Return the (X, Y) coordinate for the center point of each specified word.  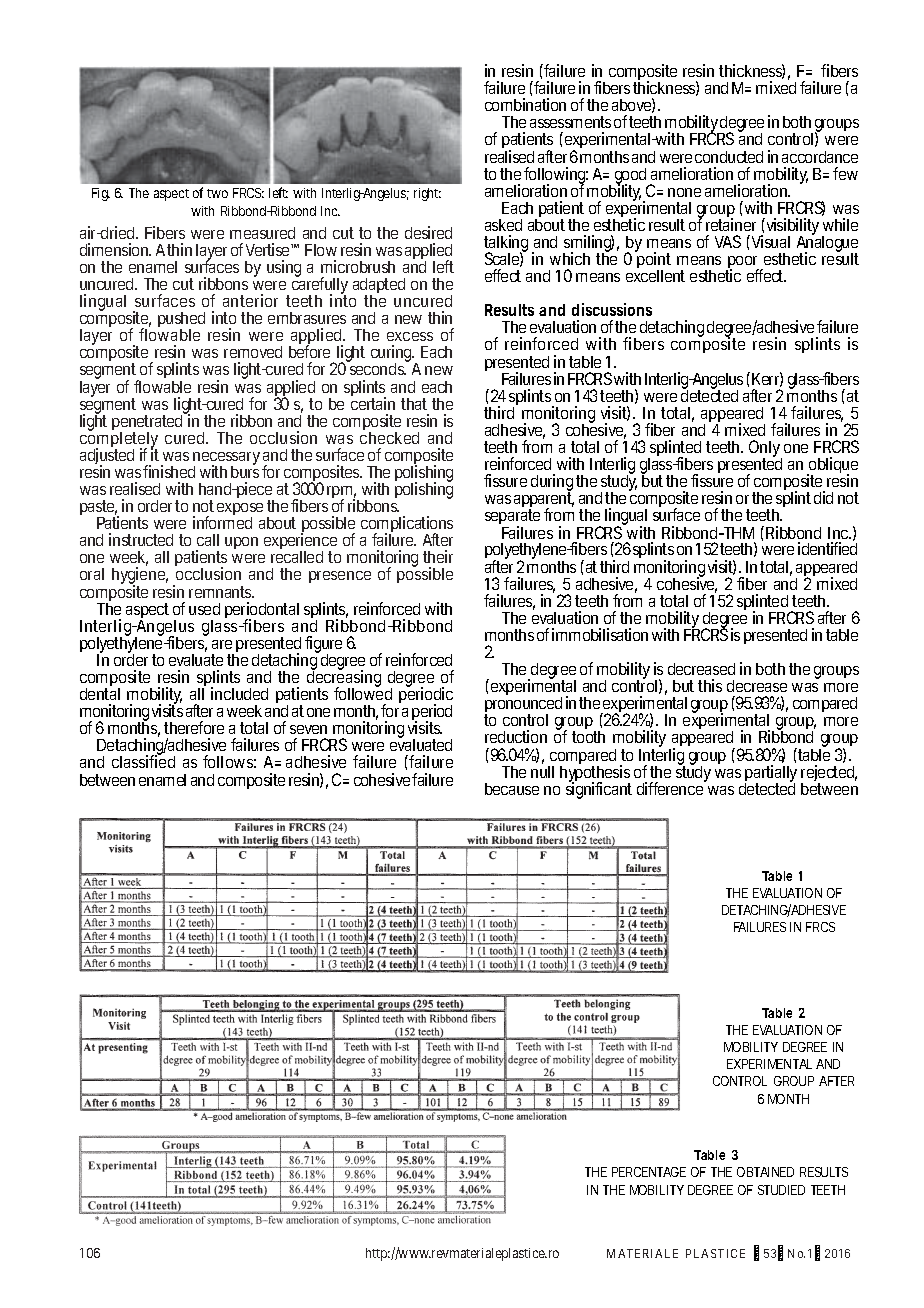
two (217, 193)
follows (229, 761)
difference (671, 787)
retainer (731, 224)
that (414, 404)
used (204, 609)
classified (143, 761)
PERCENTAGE (649, 1172)
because (512, 789)
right (427, 194)
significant (599, 789)
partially (771, 775)
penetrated (149, 423)
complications (407, 526)
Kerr (767, 379)
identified (827, 548)
